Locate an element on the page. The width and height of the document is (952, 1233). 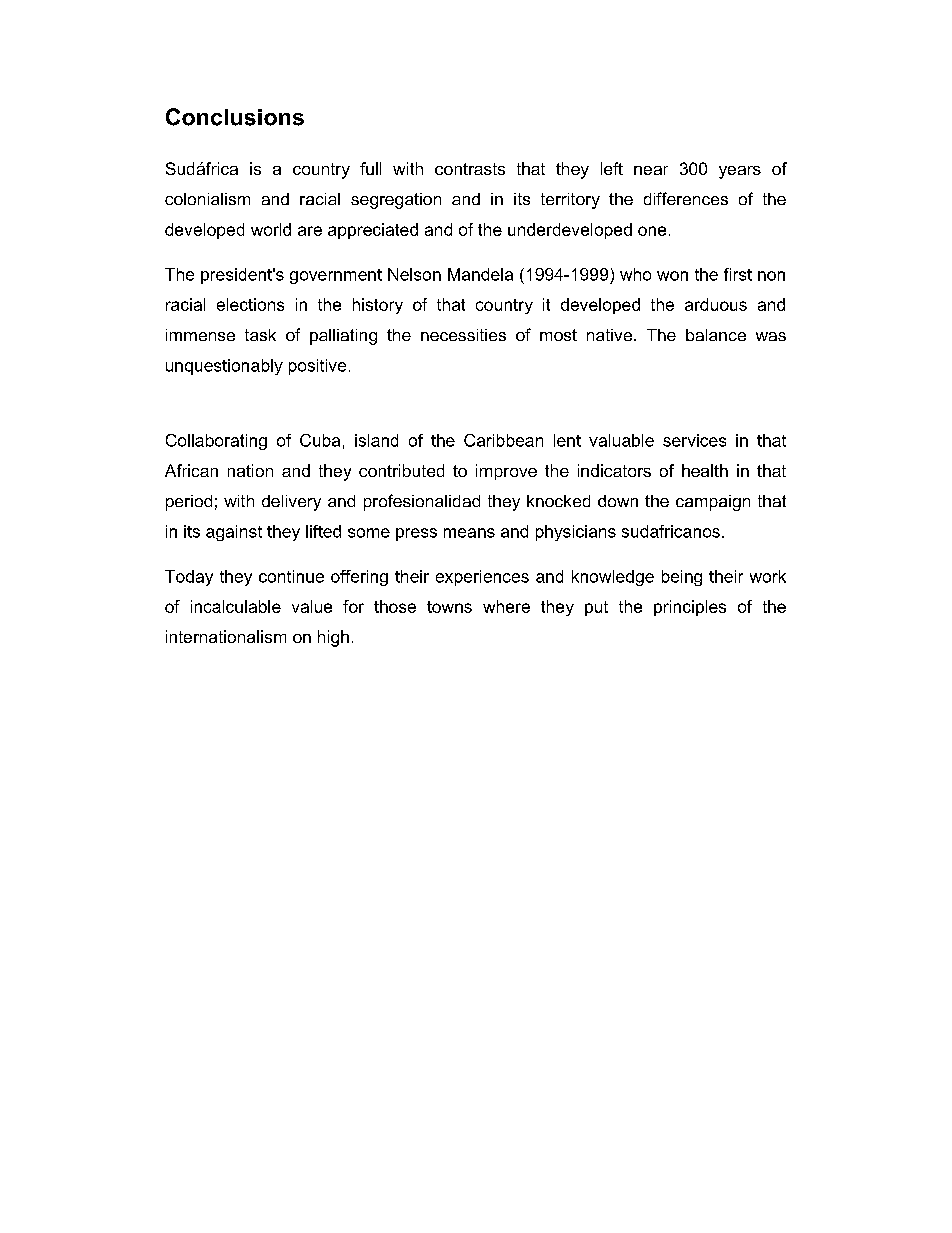
years is located at coordinates (740, 172).
